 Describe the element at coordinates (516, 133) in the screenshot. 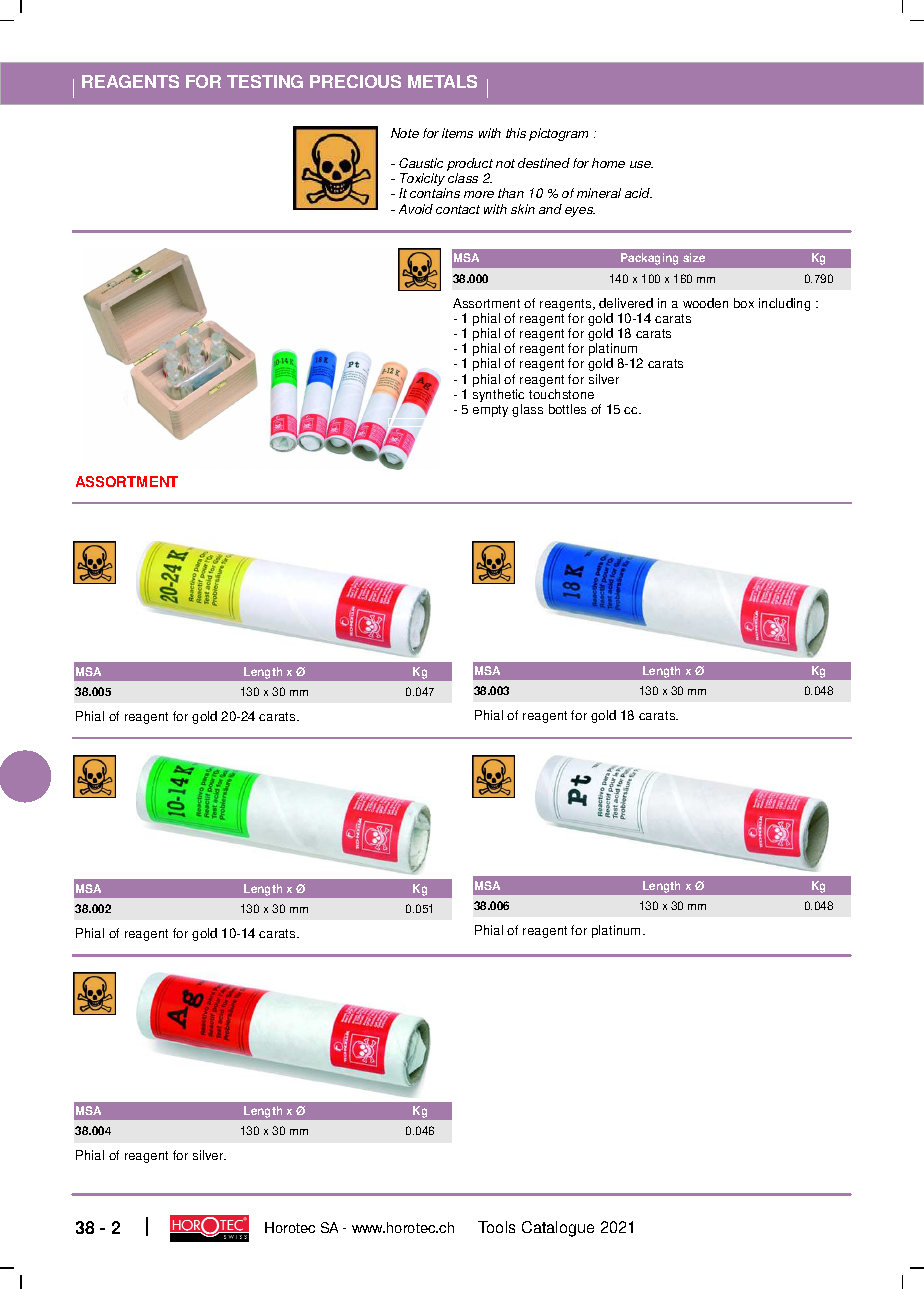

I see `this` at that location.
